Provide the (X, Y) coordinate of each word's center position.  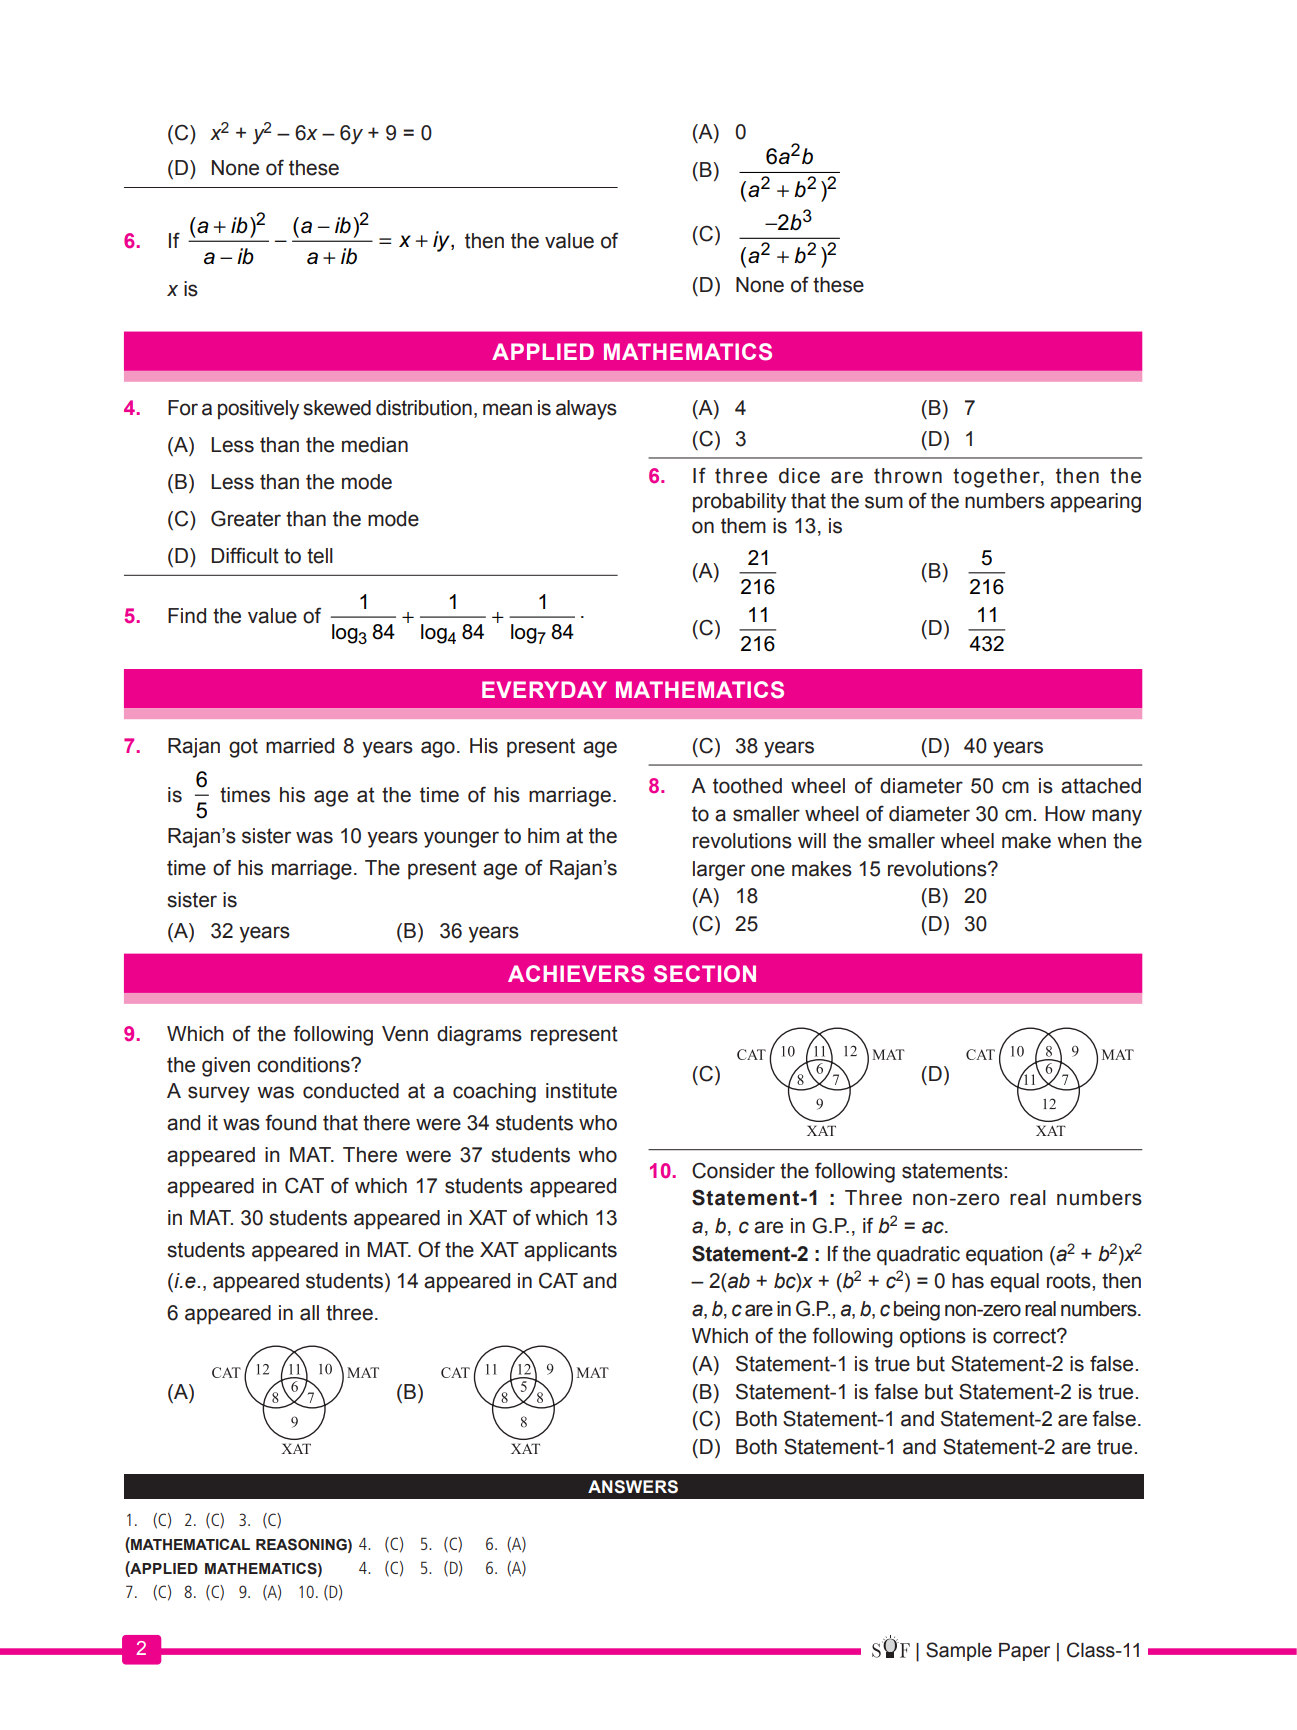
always (586, 410)
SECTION (705, 974)
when (1081, 841)
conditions (304, 1065)
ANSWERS (633, 1487)
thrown (908, 476)
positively (258, 410)
